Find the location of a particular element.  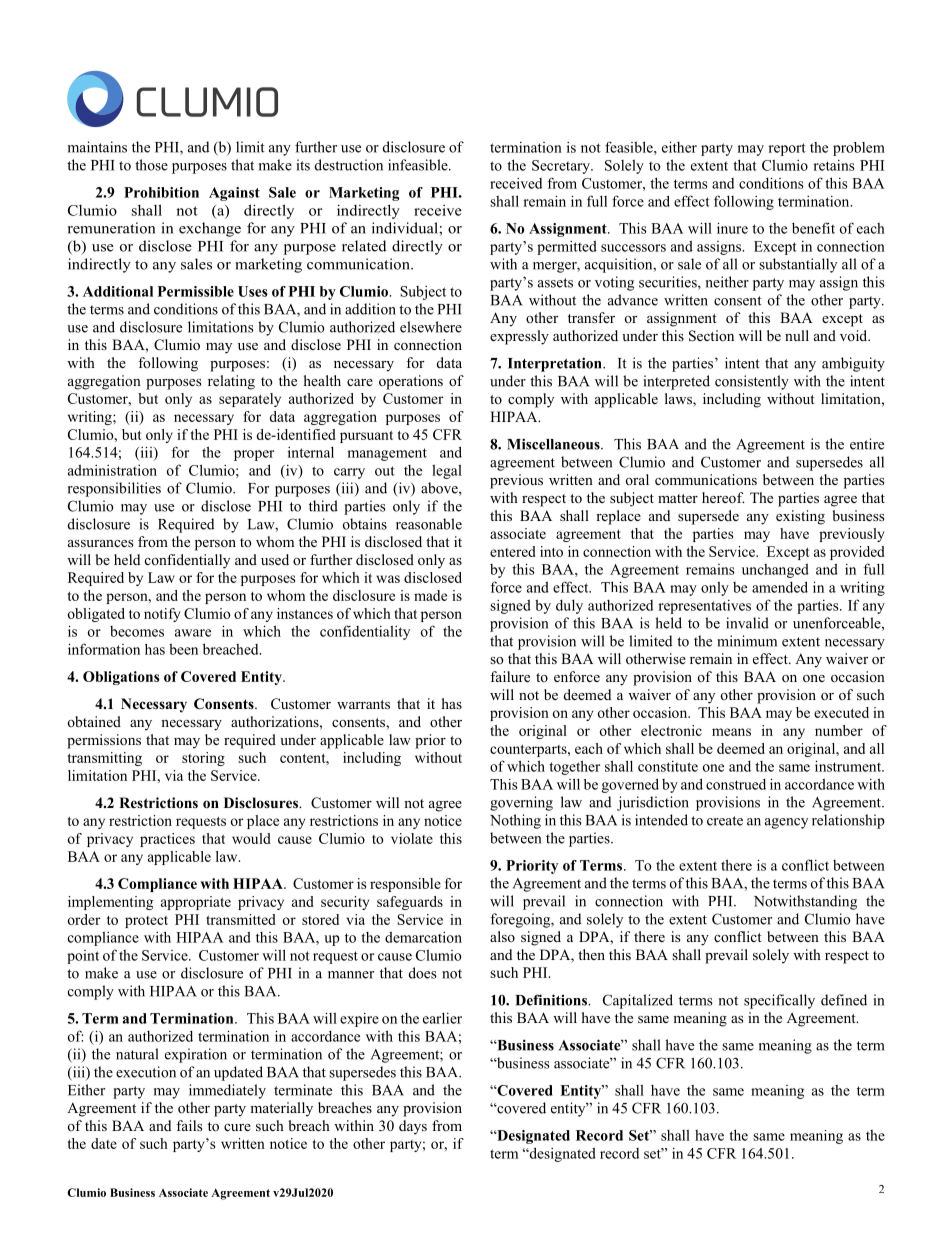

Prohibition is located at coordinates (161, 192).
